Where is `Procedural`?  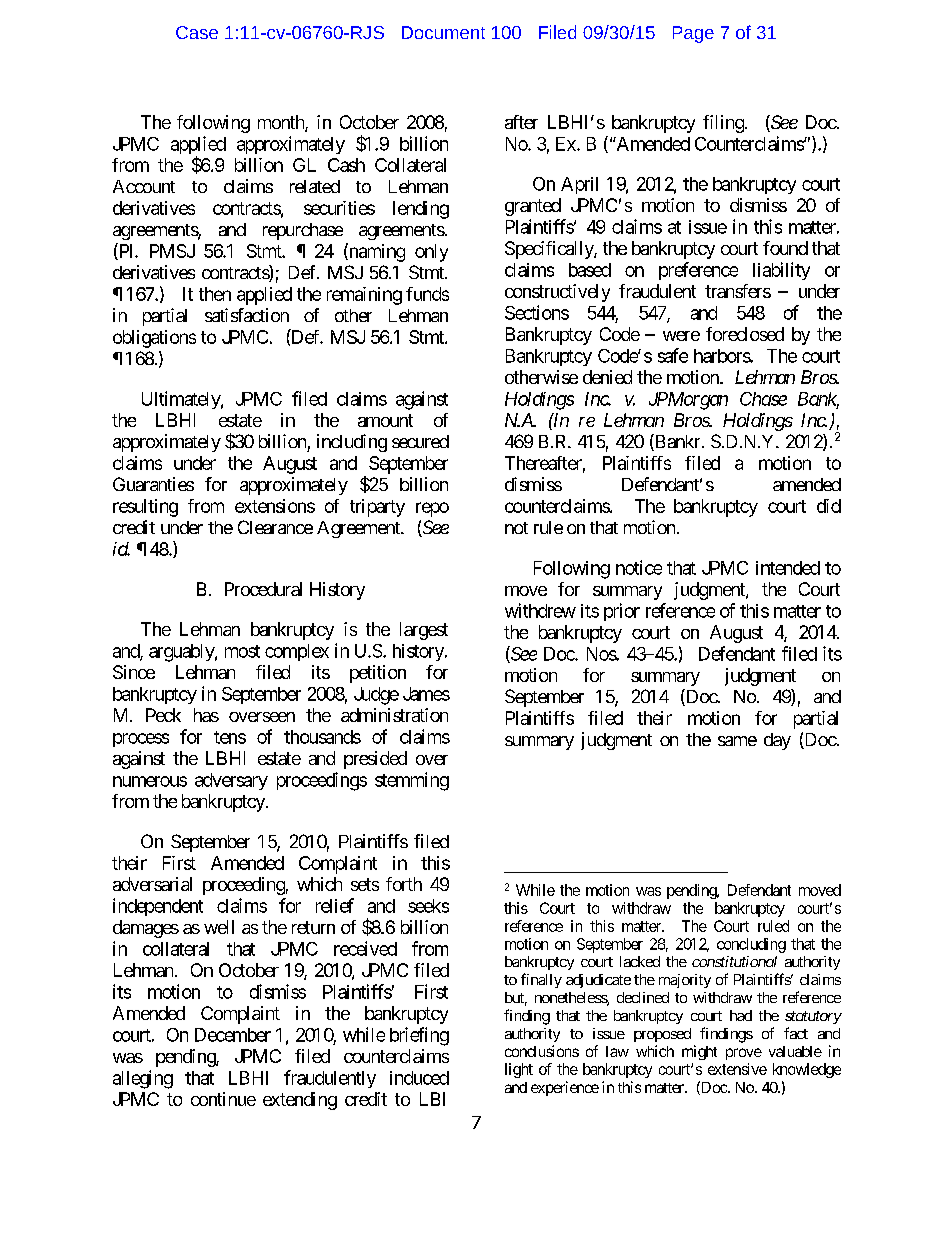 Procedural is located at coordinates (263, 589).
